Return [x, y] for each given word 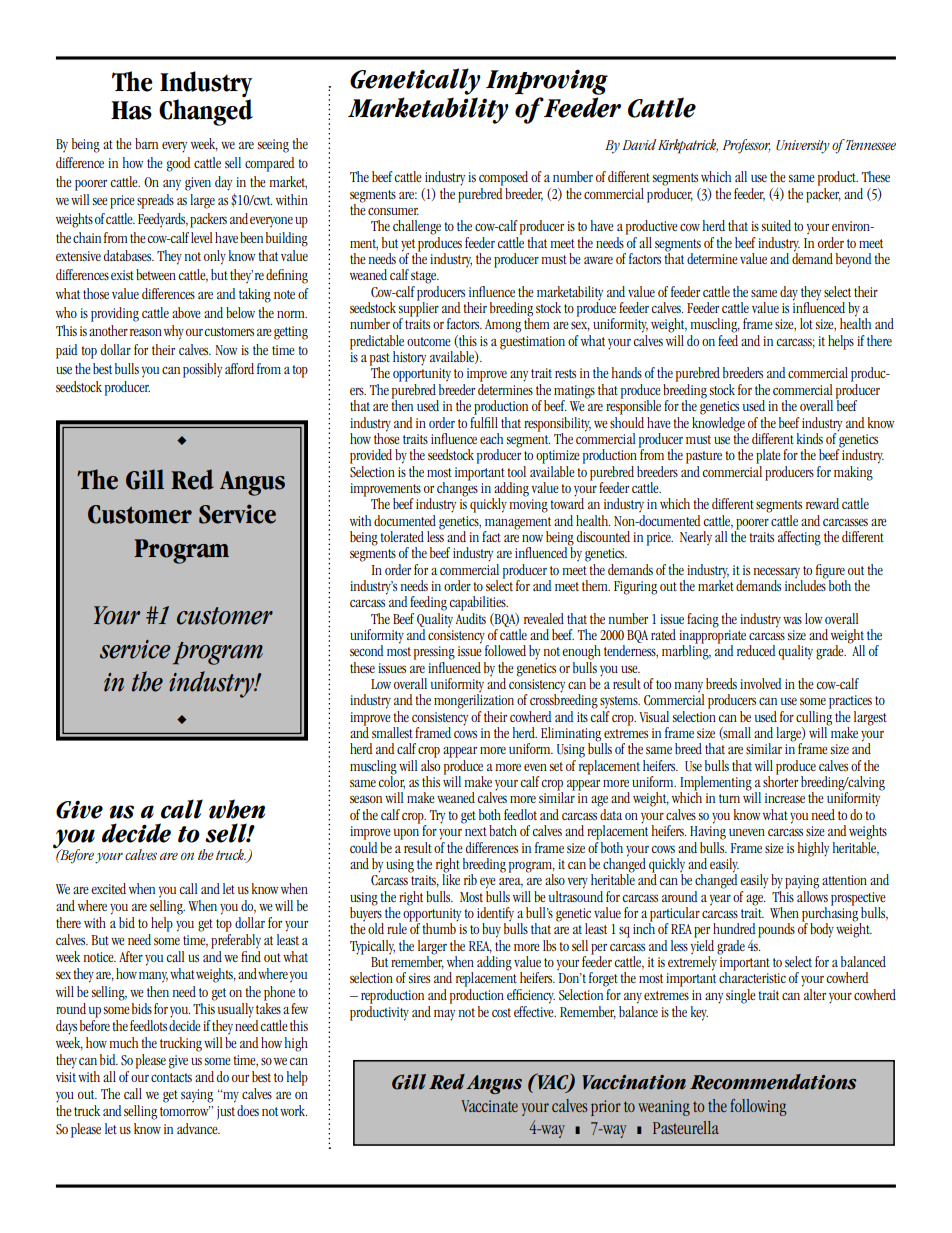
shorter [780, 780]
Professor [747, 146]
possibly [202, 370]
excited [108, 888]
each [491, 438]
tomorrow [185, 1111]
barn [146, 143]
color [391, 781]
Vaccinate [489, 1106]
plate [768, 456]
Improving [547, 82]
